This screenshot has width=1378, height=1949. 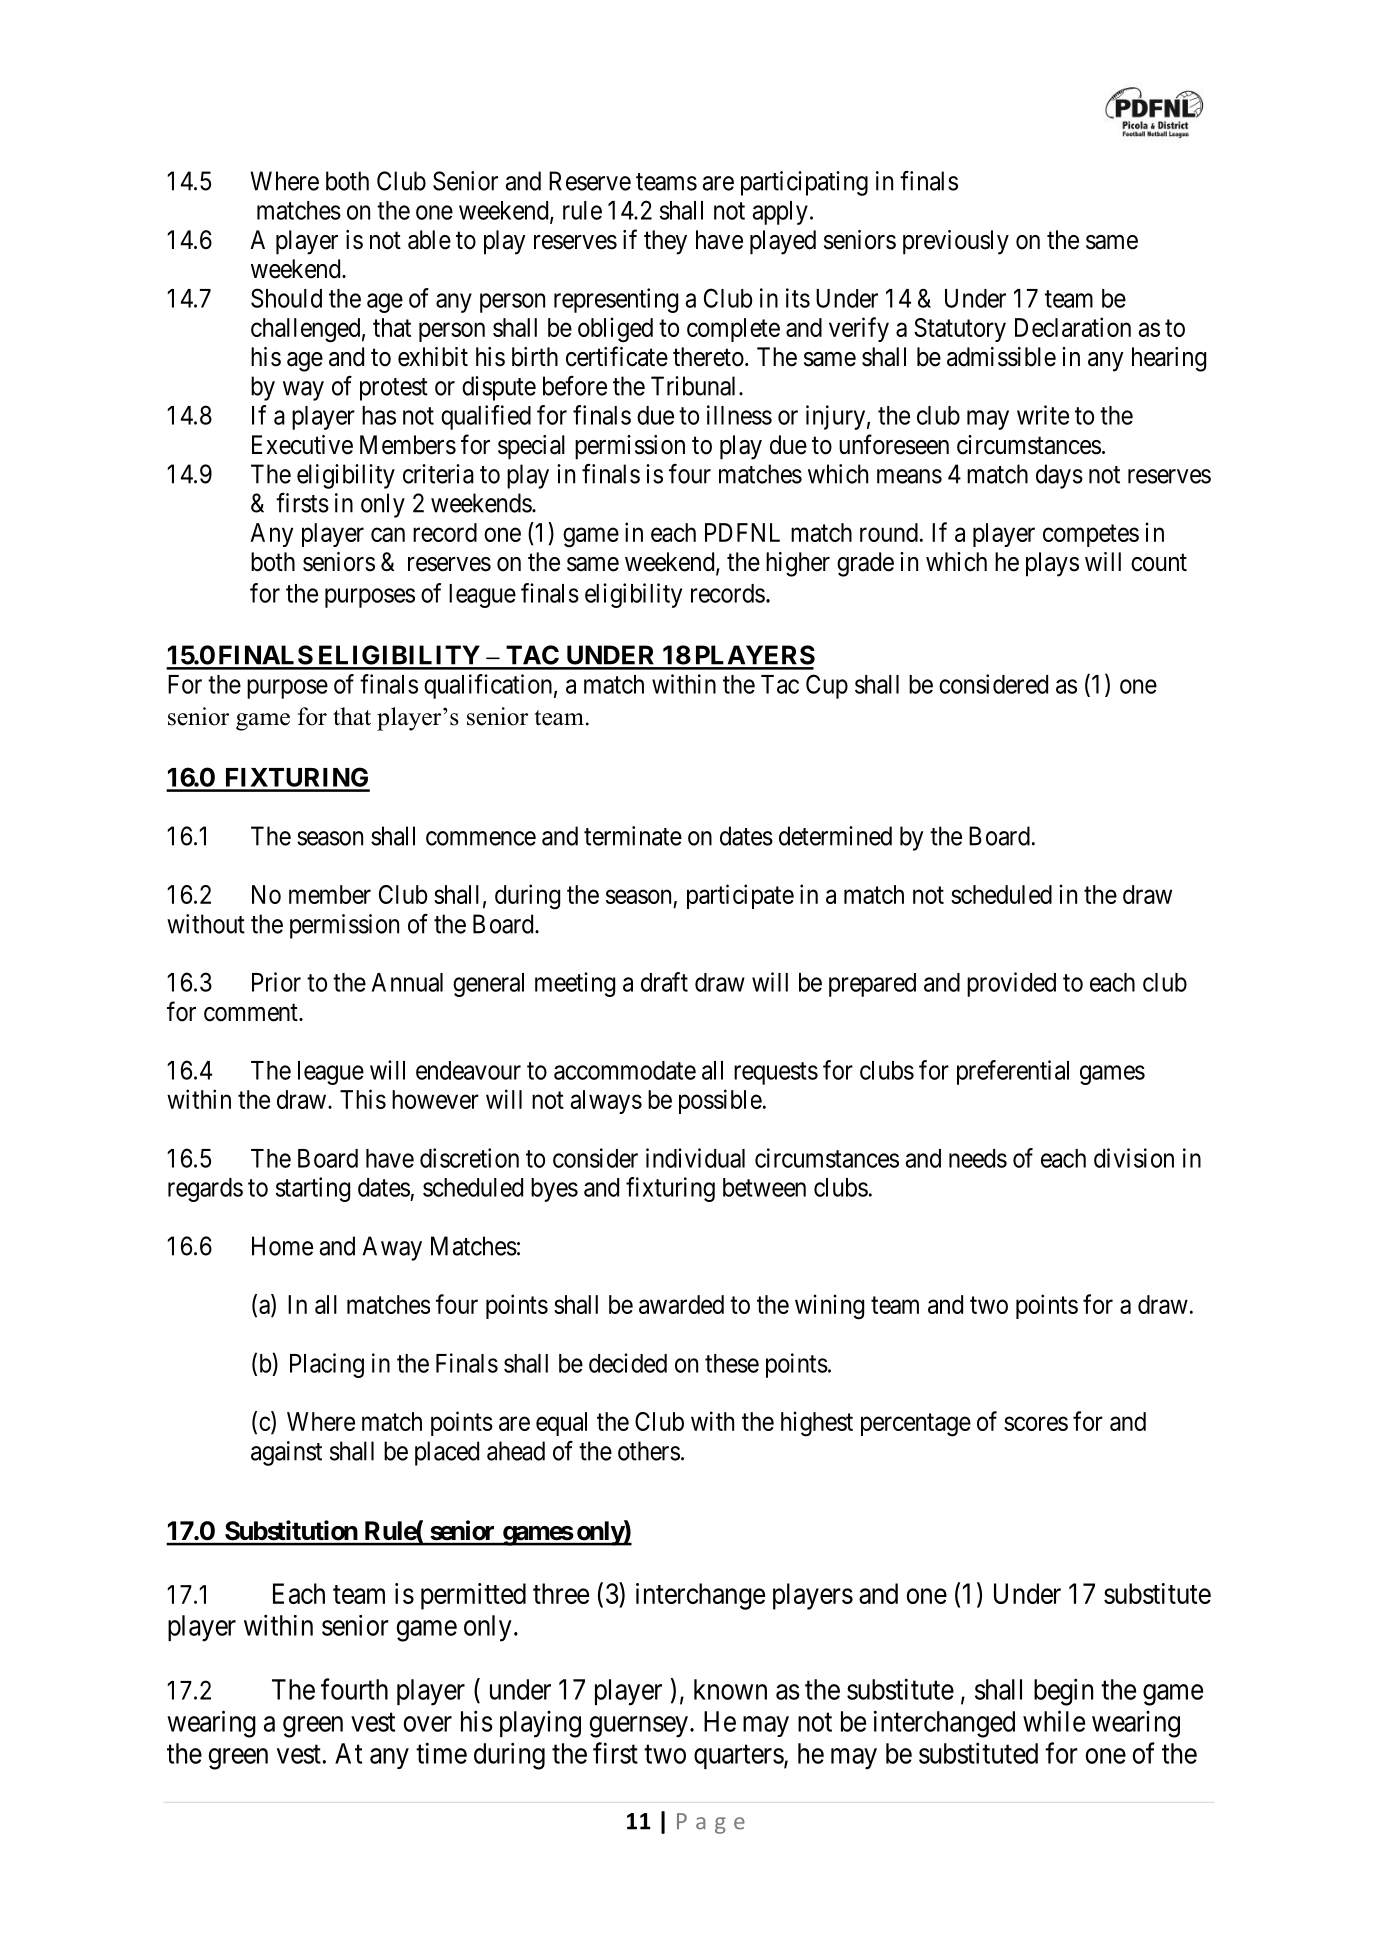 I want to click on able, so click(x=429, y=240).
